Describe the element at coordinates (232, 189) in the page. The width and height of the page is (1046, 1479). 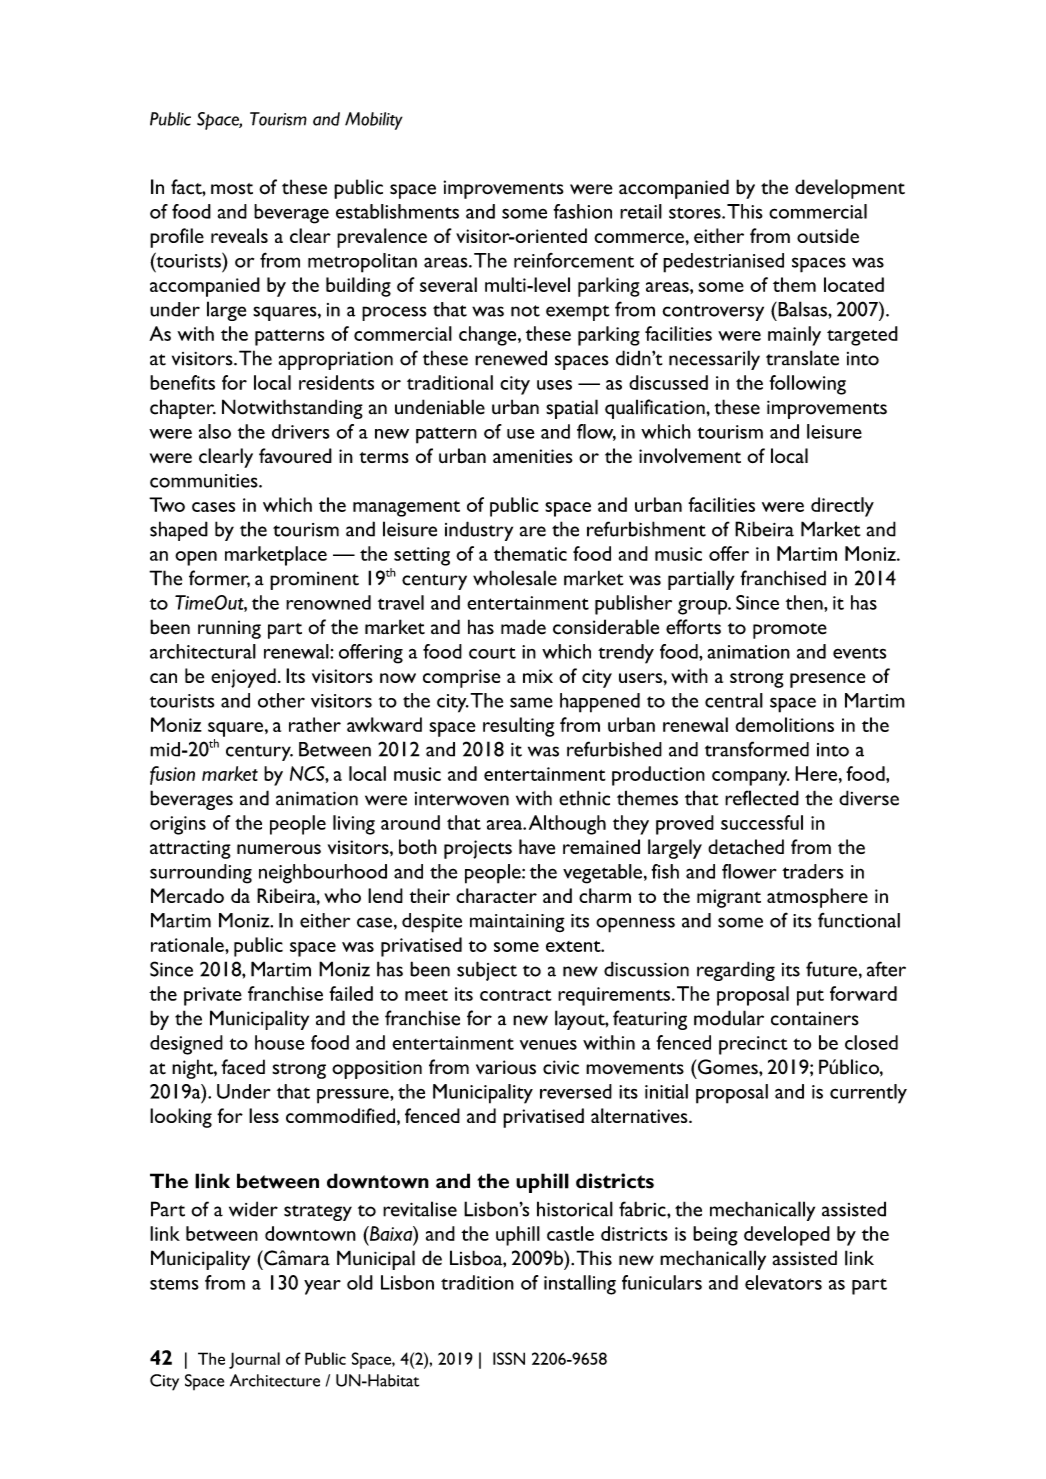
I see `most` at that location.
